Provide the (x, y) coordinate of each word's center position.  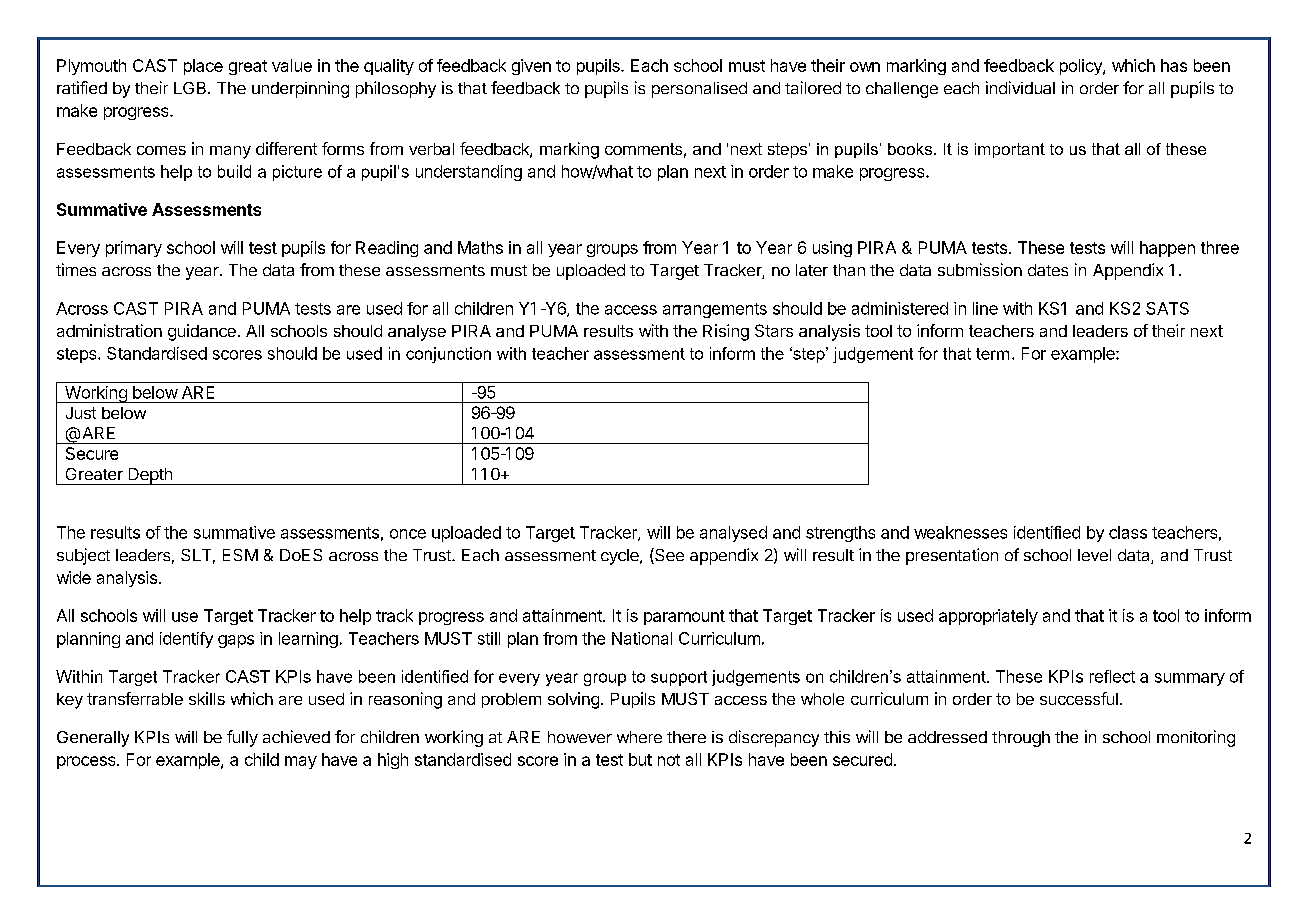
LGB (191, 88)
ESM (240, 555)
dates (1048, 270)
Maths (480, 247)
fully (242, 738)
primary (134, 249)
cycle (621, 557)
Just (81, 413)
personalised (699, 90)
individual (1020, 87)
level (1094, 555)
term (992, 354)
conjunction (448, 355)
